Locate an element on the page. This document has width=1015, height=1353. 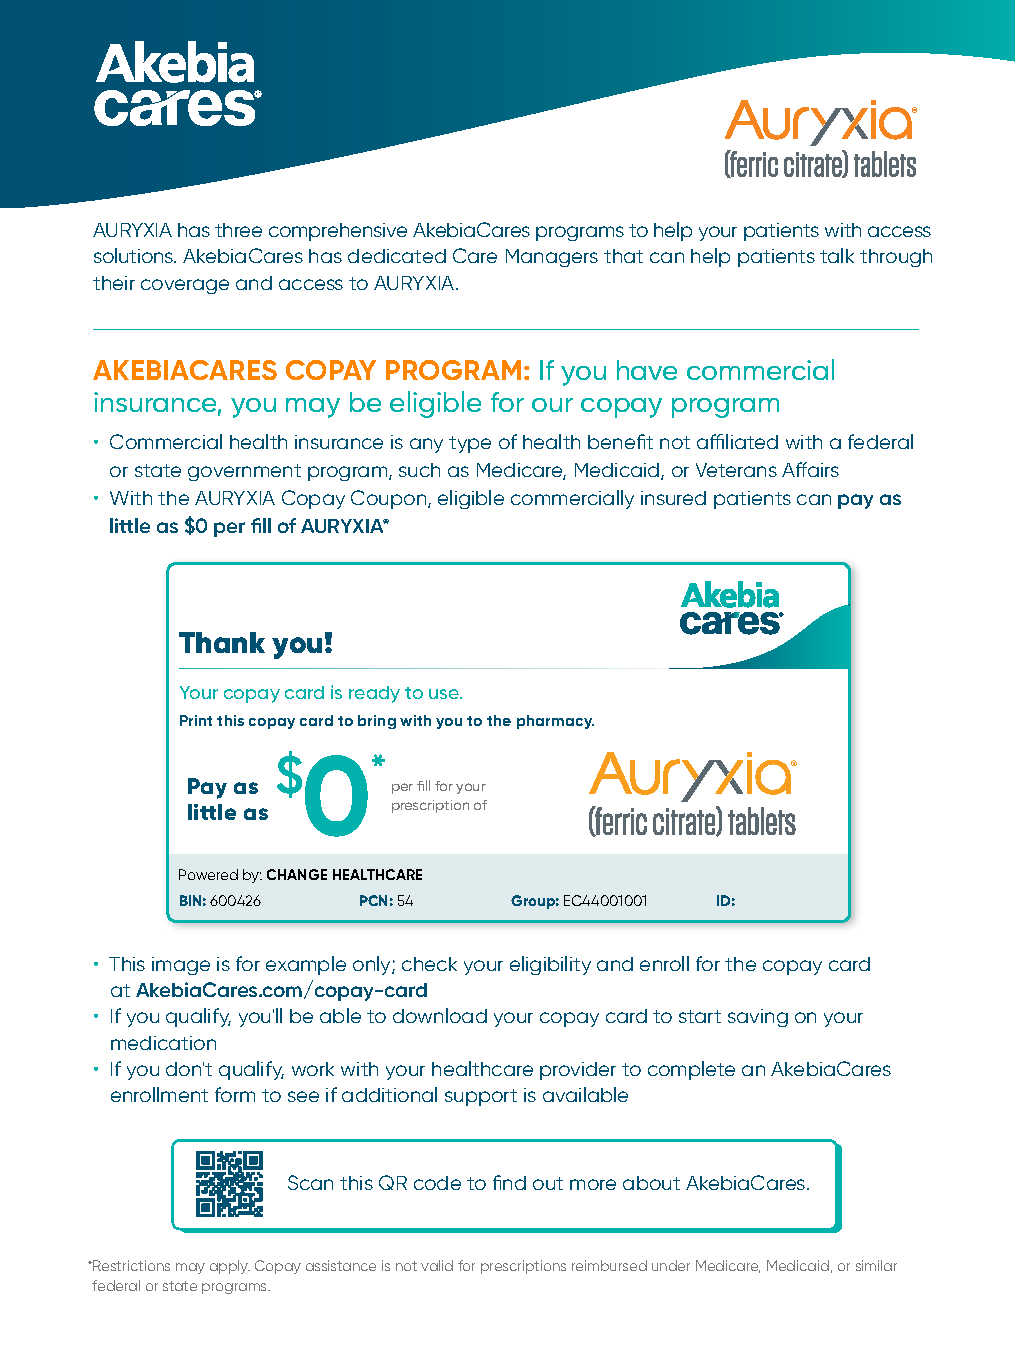
Affairs is located at coordinates (810, 469).
